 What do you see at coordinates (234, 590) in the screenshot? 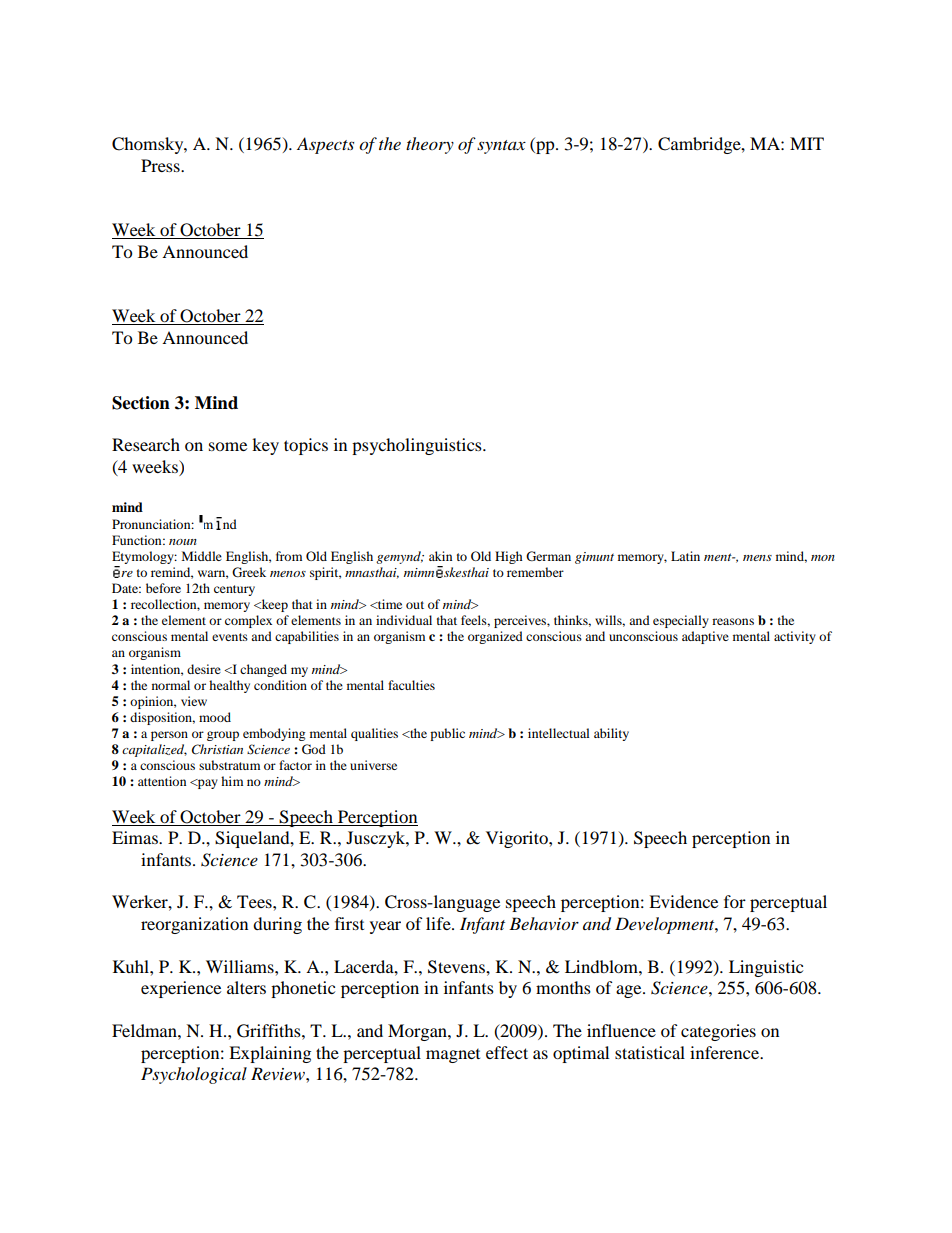
I see `century` at bounding box center [234, 590].
